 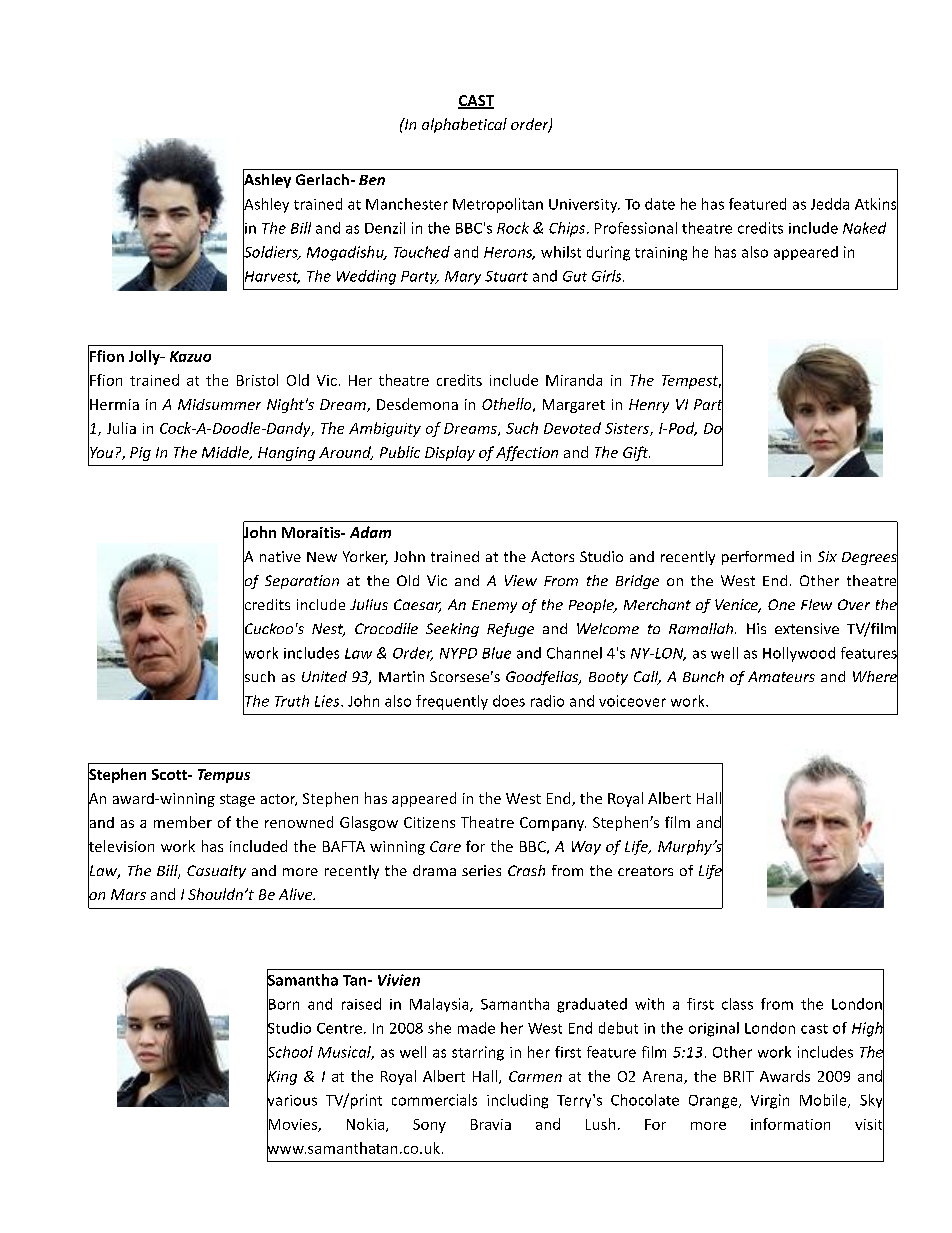 What do you see at coordinates (876, 203) in the image?
I see `Atkins` at bounding box center [876, 203].
